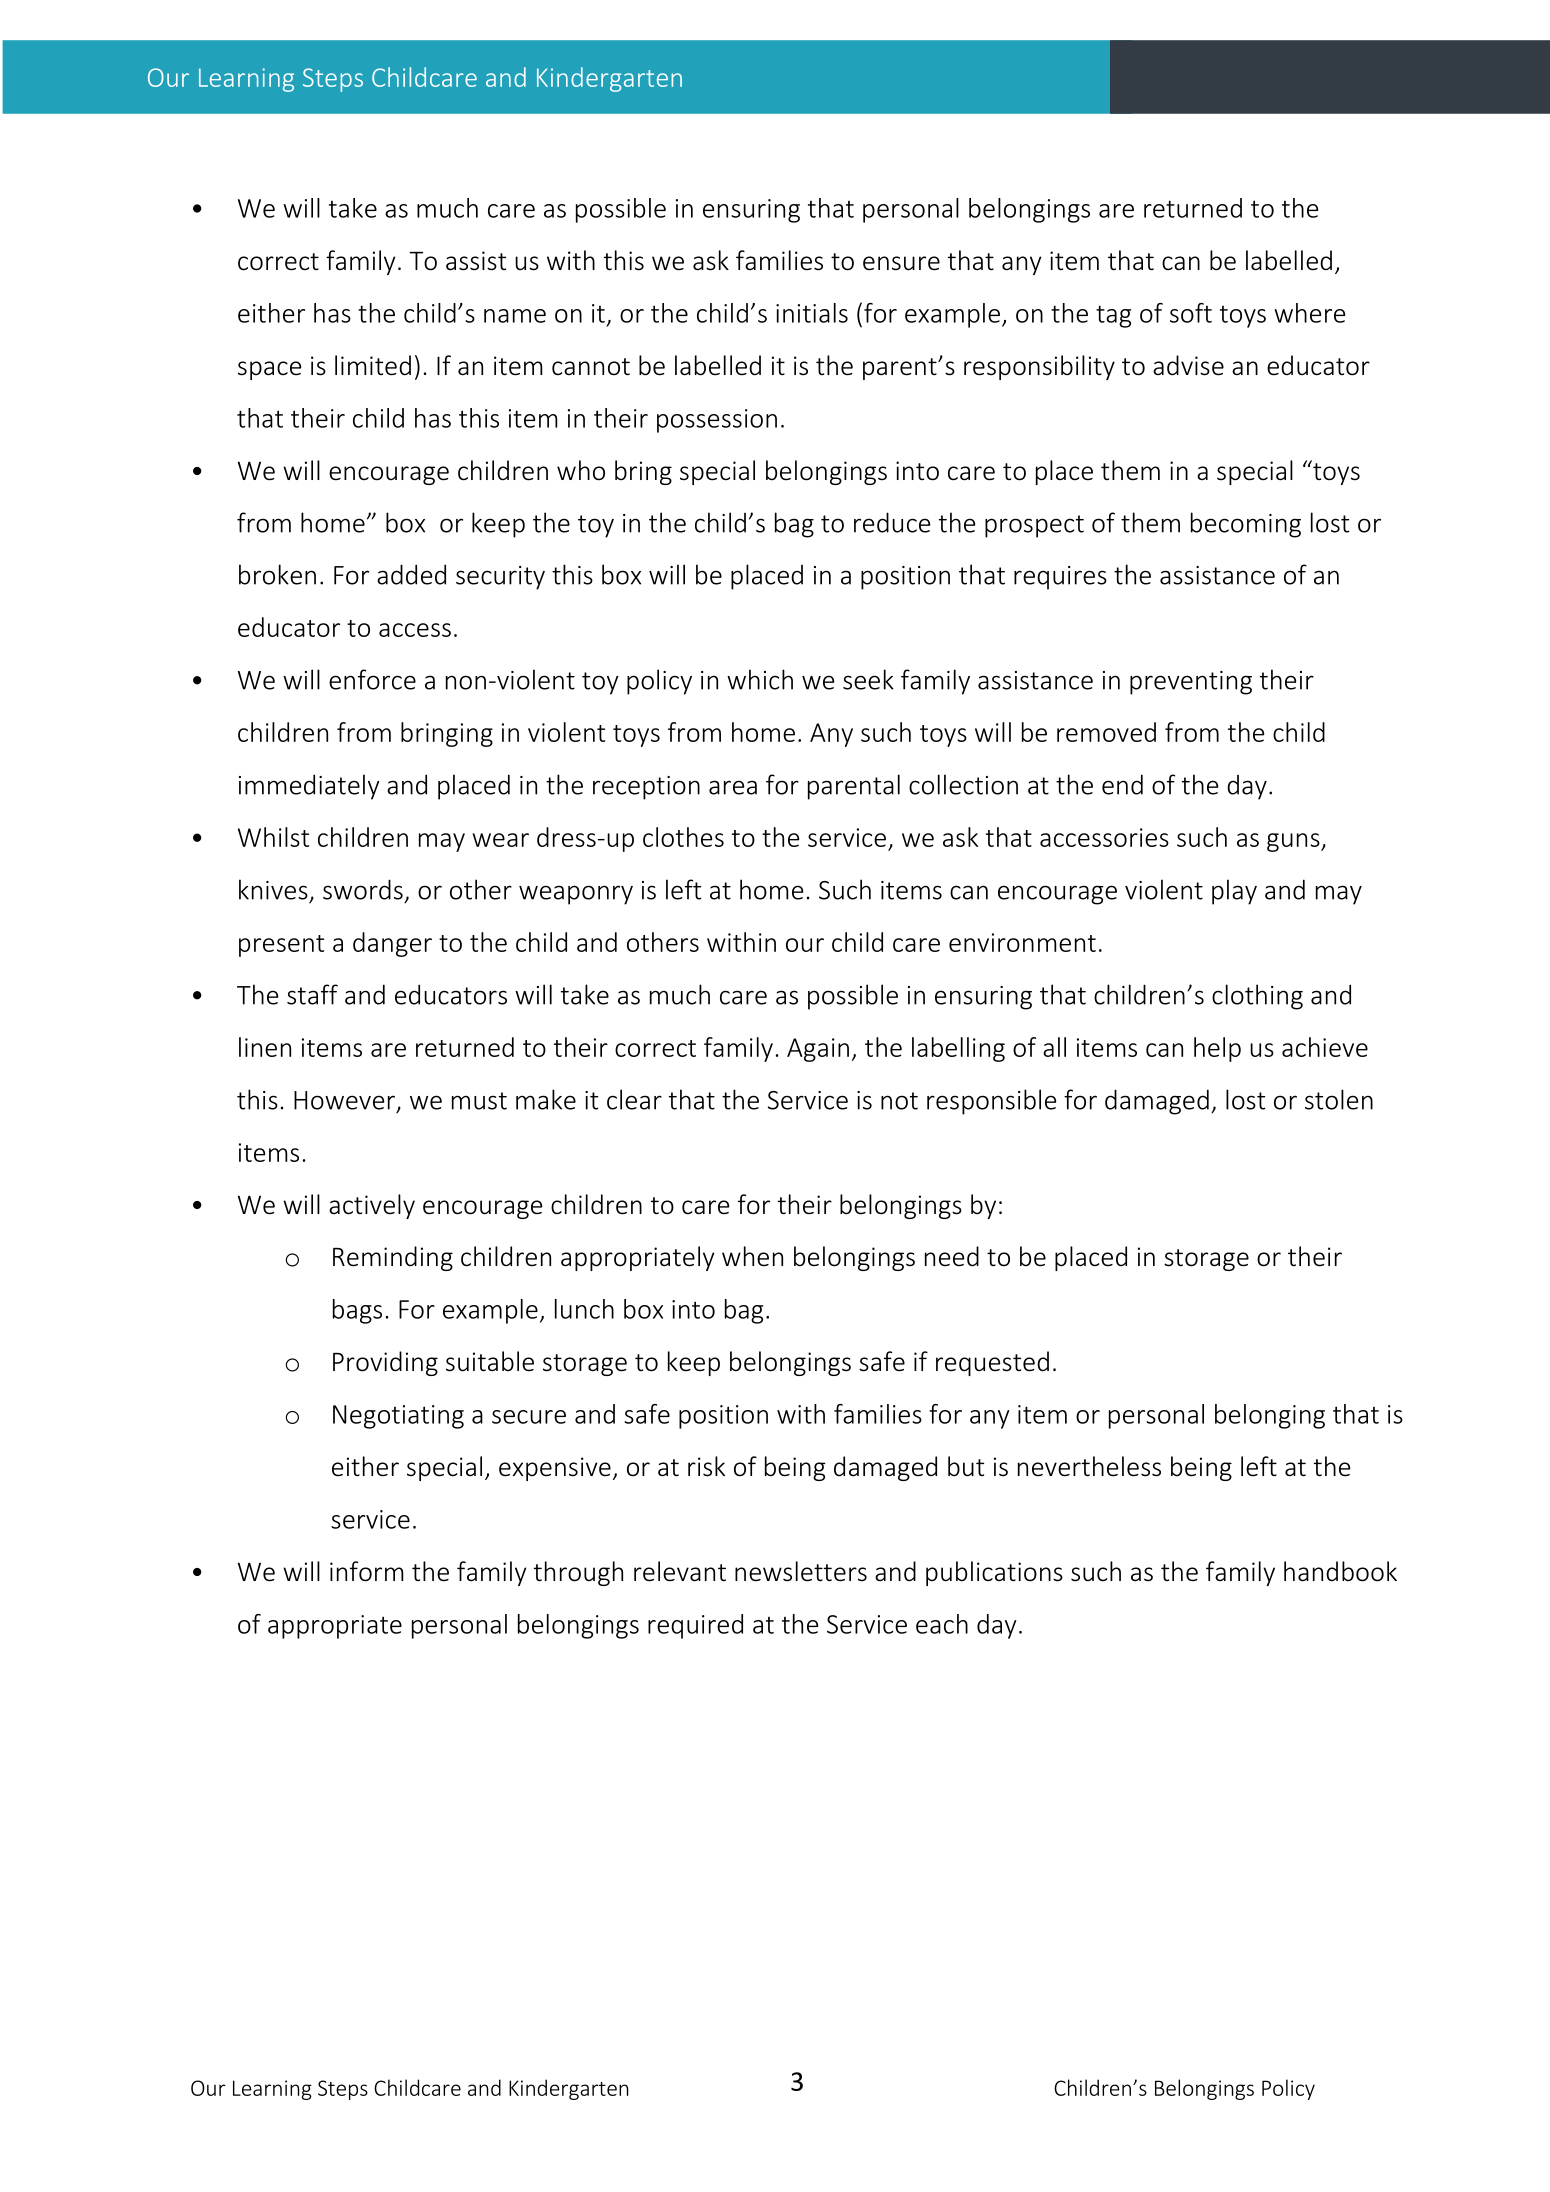 This page has height=2192, width=1550. I want to click on Again, so click(818, 1050).
